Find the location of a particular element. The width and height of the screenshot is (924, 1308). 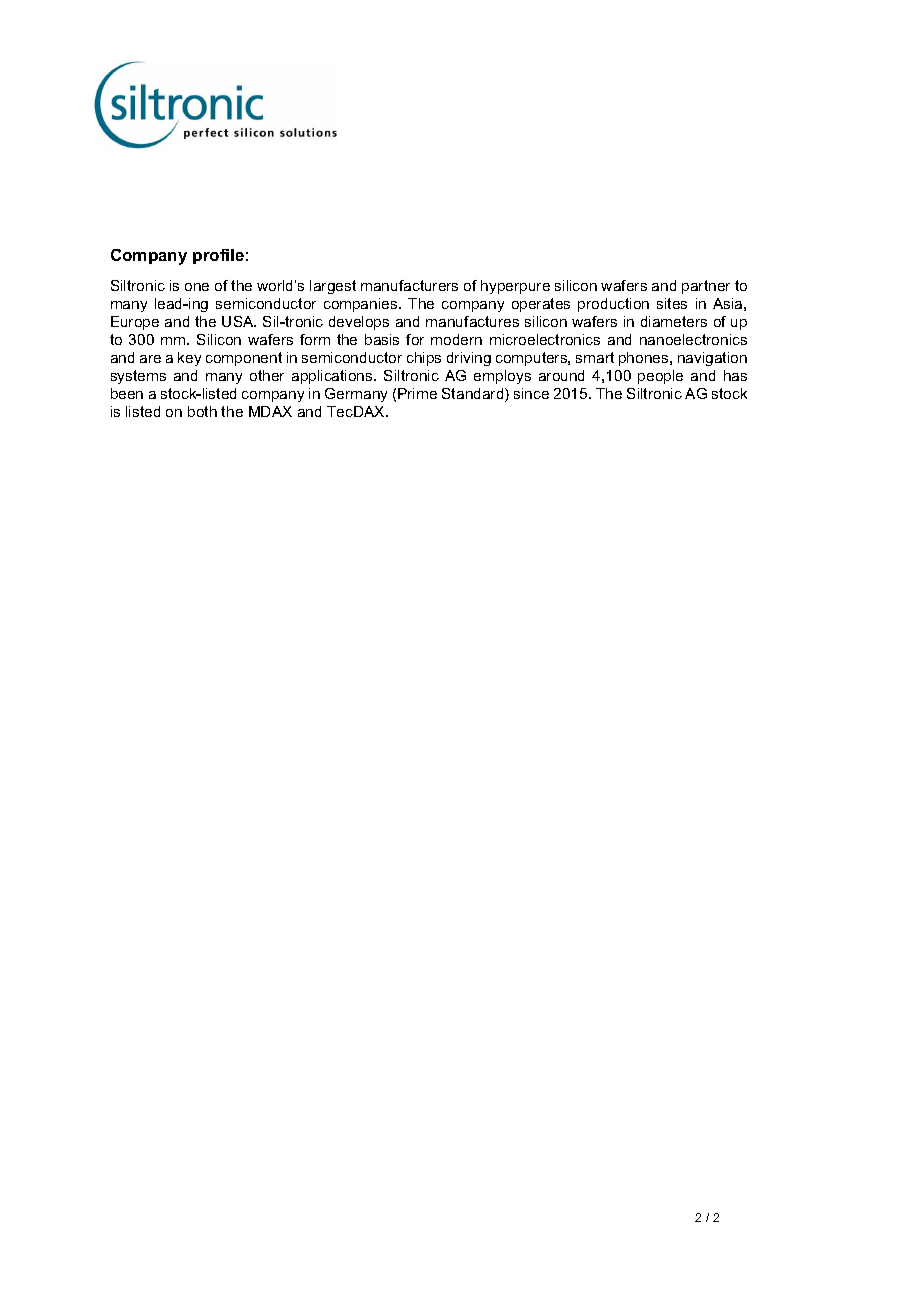

diameters is located at coordinates (674, 321).
